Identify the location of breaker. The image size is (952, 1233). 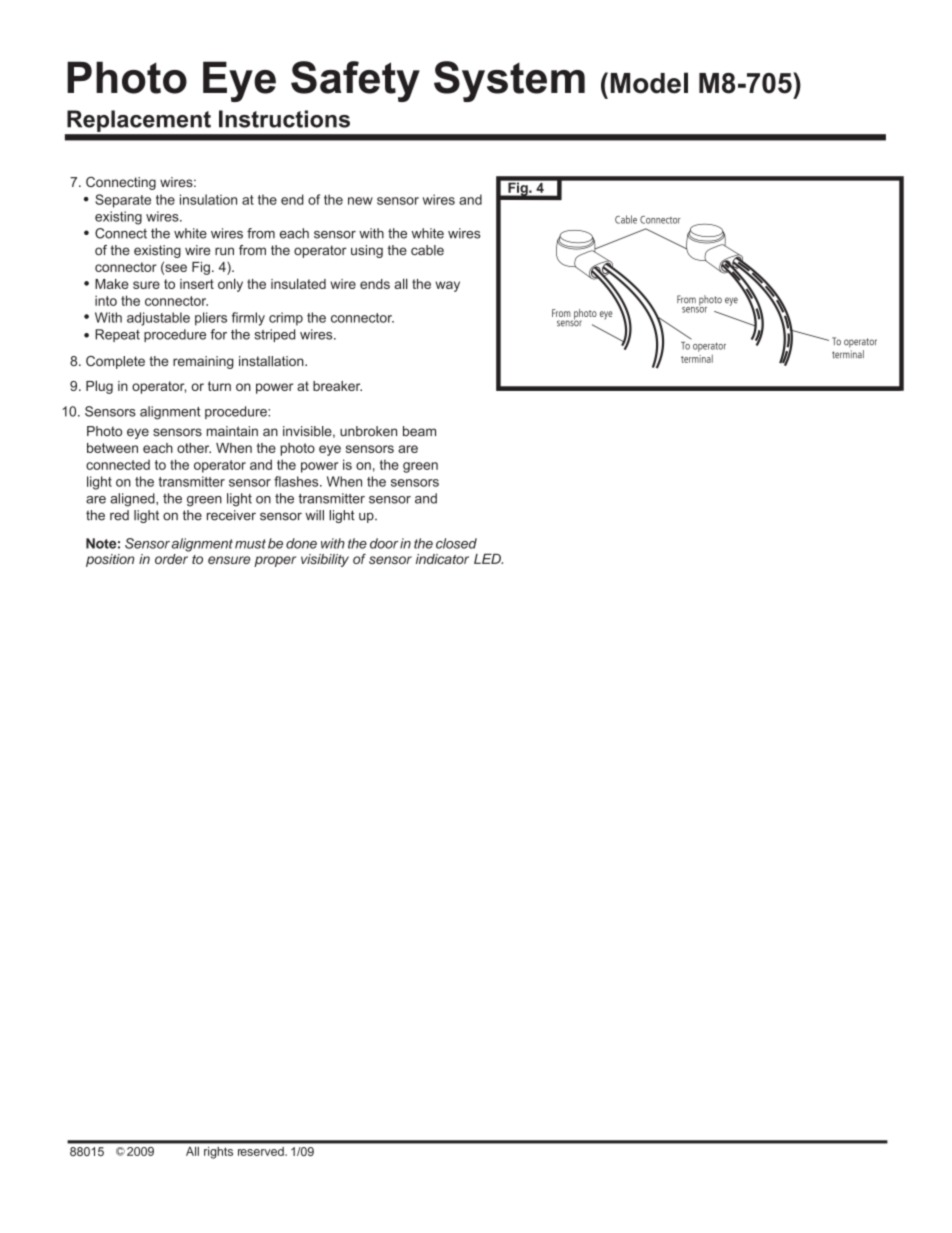
(337, 386).
